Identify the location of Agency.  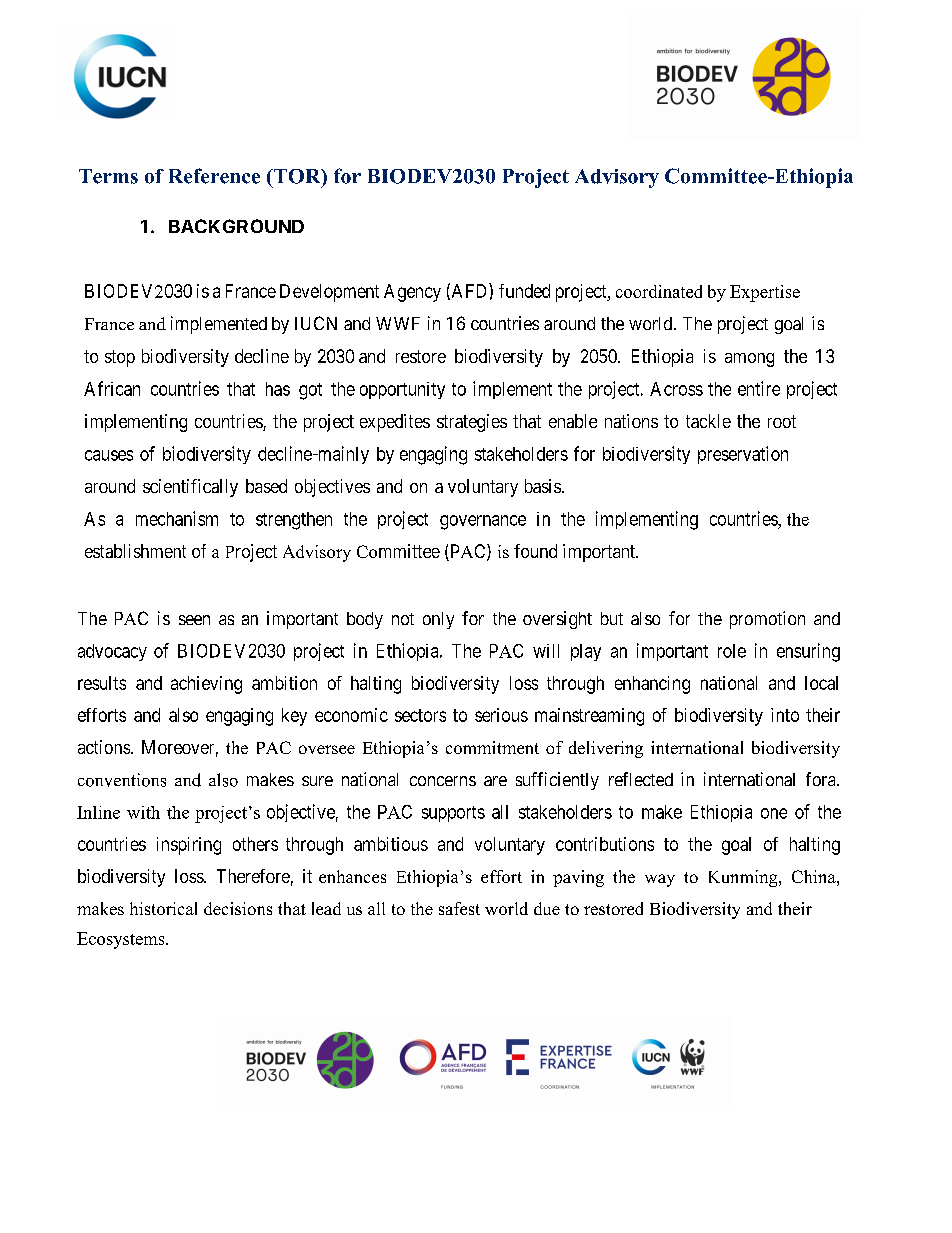
(412, 293).
